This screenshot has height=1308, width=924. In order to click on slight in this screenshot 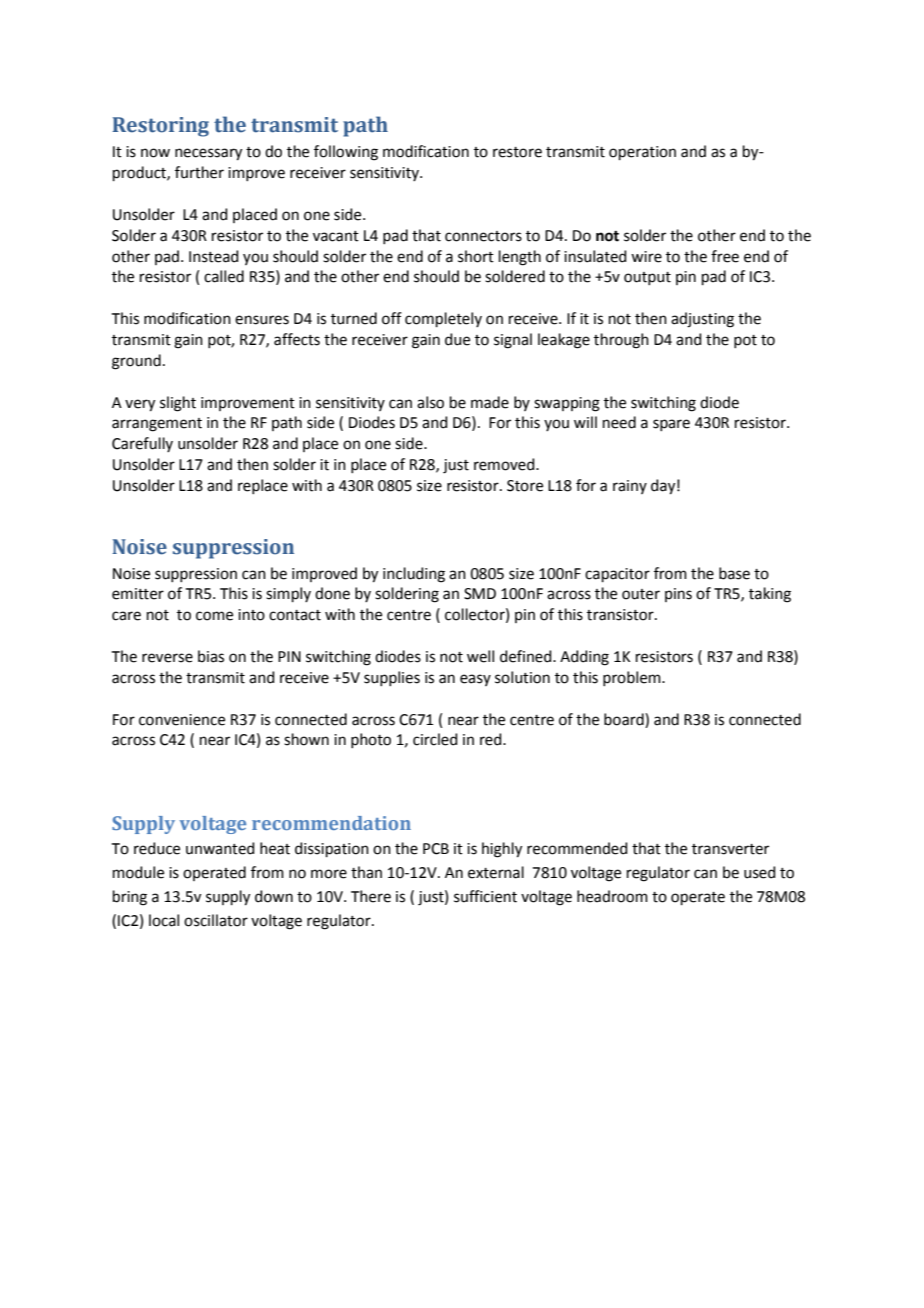, I will do `click(178, 404)`.
